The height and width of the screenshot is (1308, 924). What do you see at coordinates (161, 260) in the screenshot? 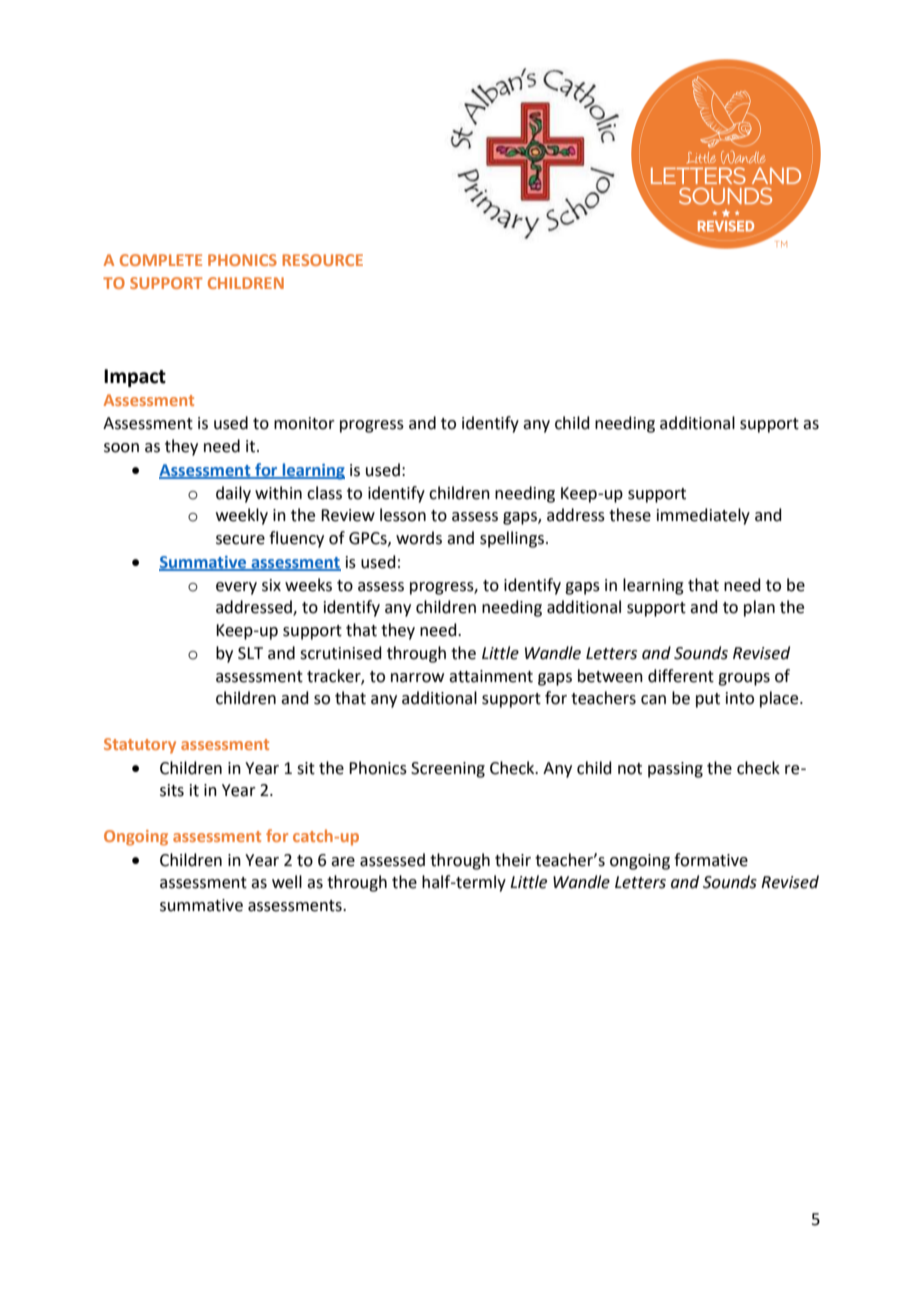
I see `COMPLETE` at bounding box center [161, 260].
